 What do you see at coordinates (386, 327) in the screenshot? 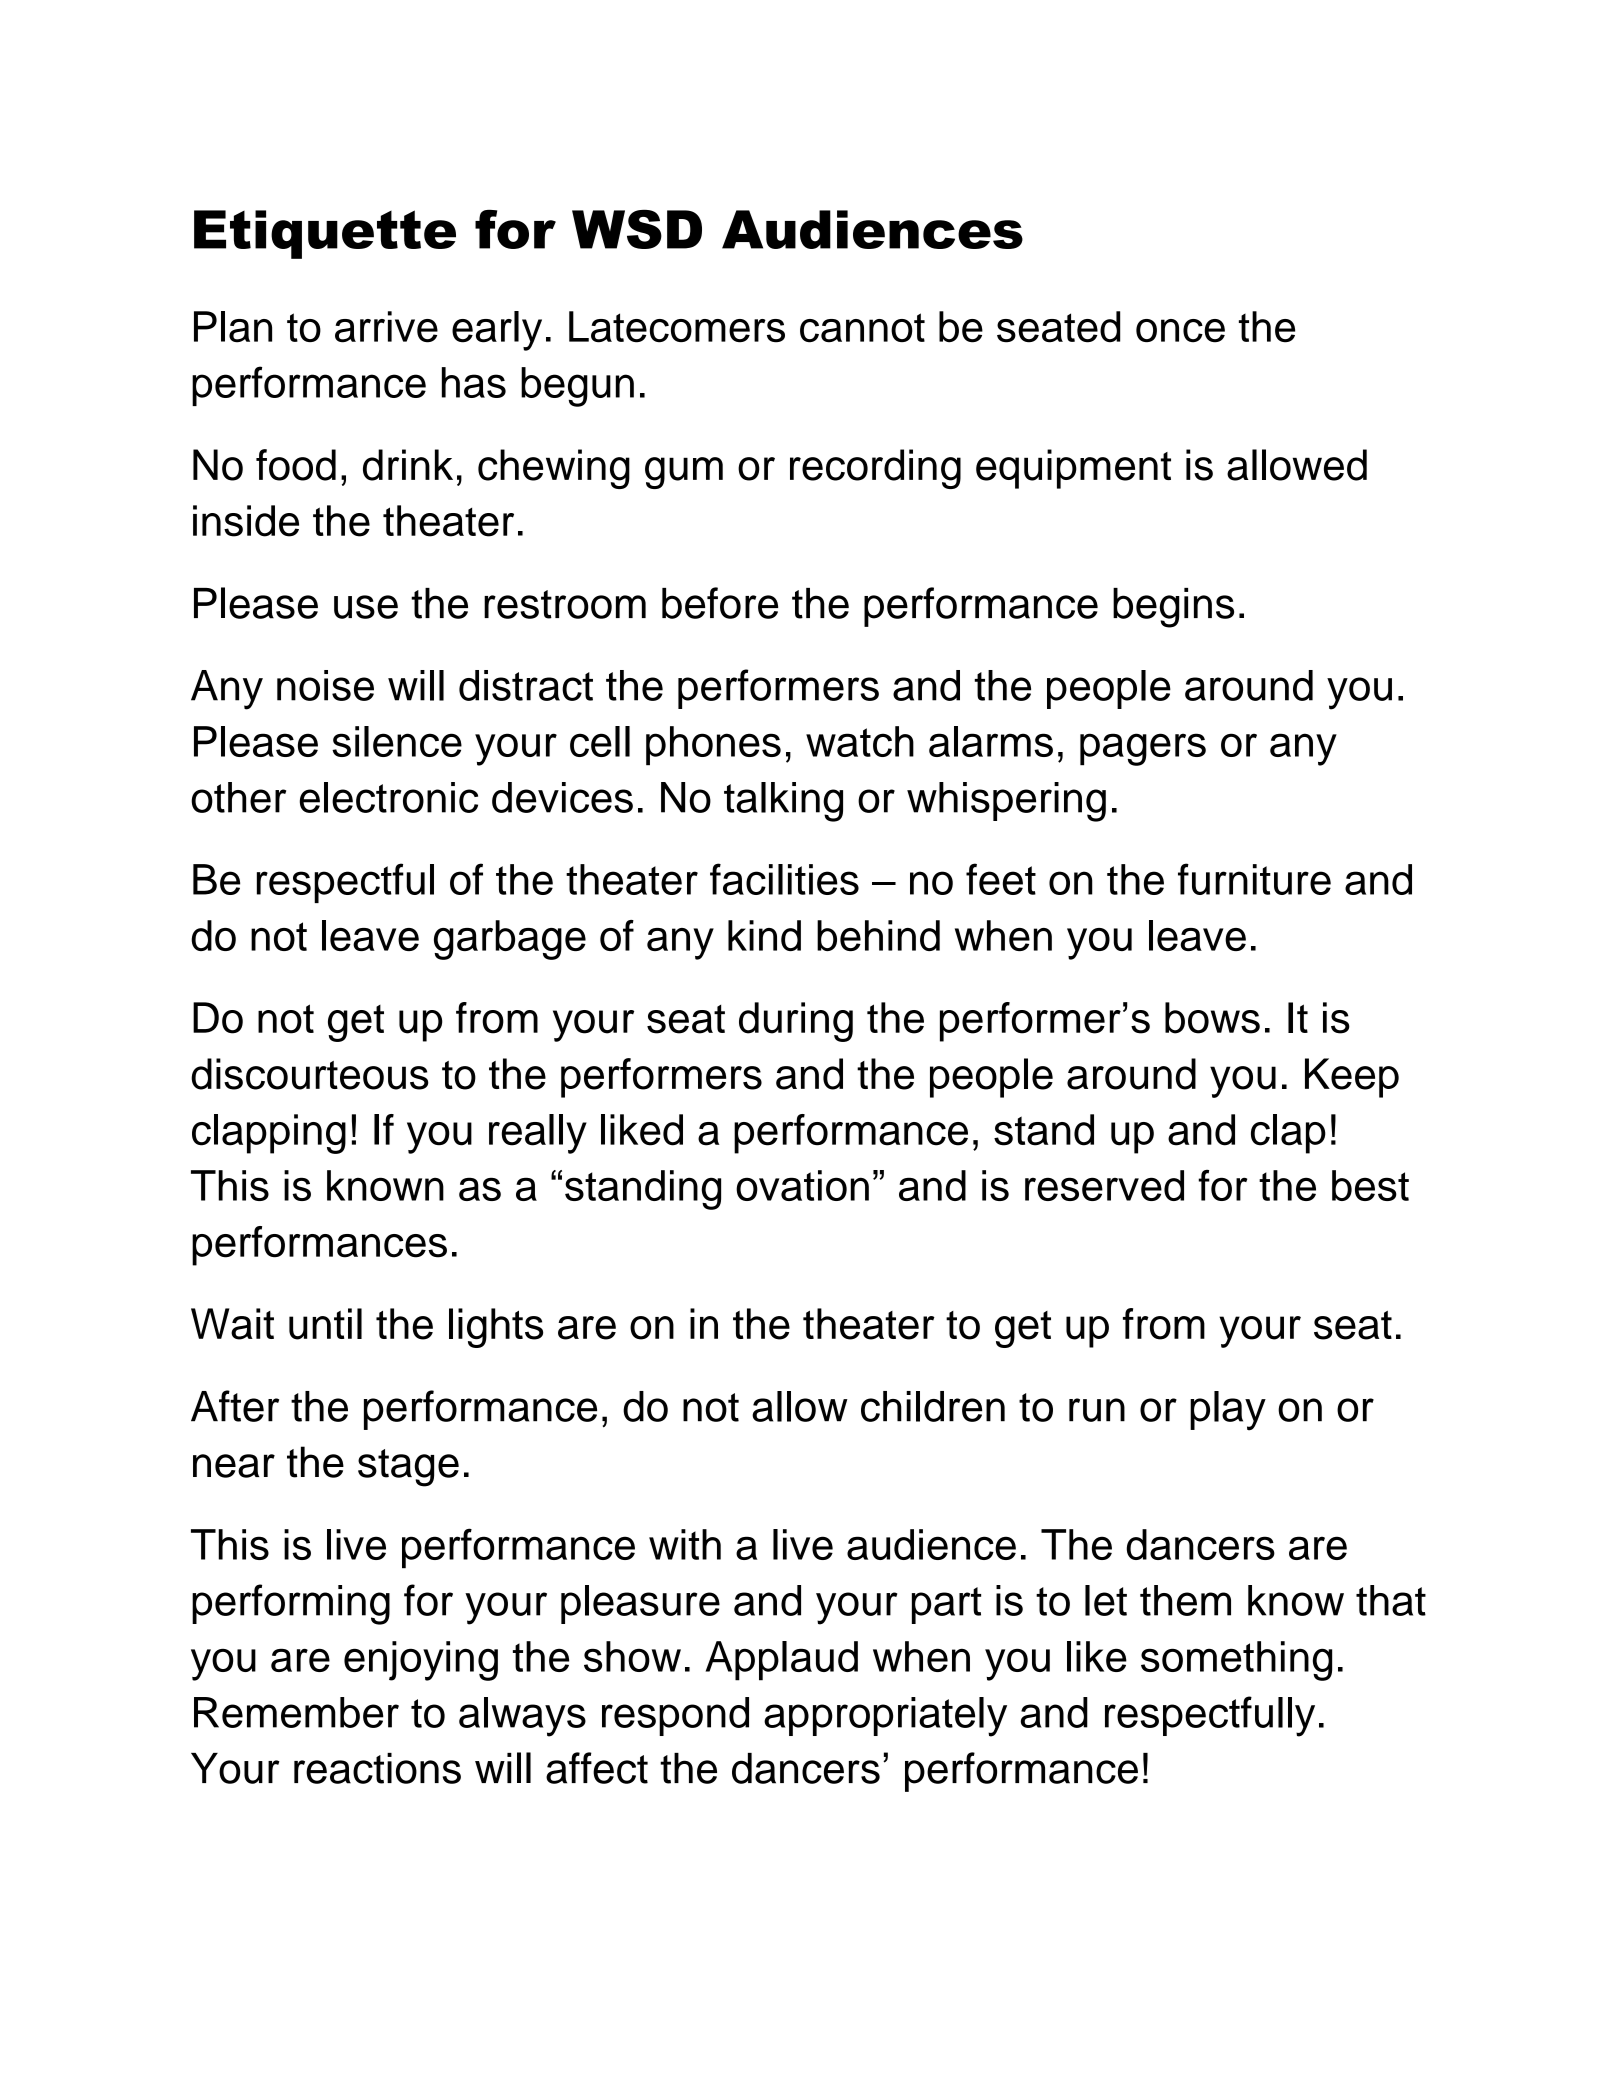
I see `arrive` at bounding box center [386, 327].
